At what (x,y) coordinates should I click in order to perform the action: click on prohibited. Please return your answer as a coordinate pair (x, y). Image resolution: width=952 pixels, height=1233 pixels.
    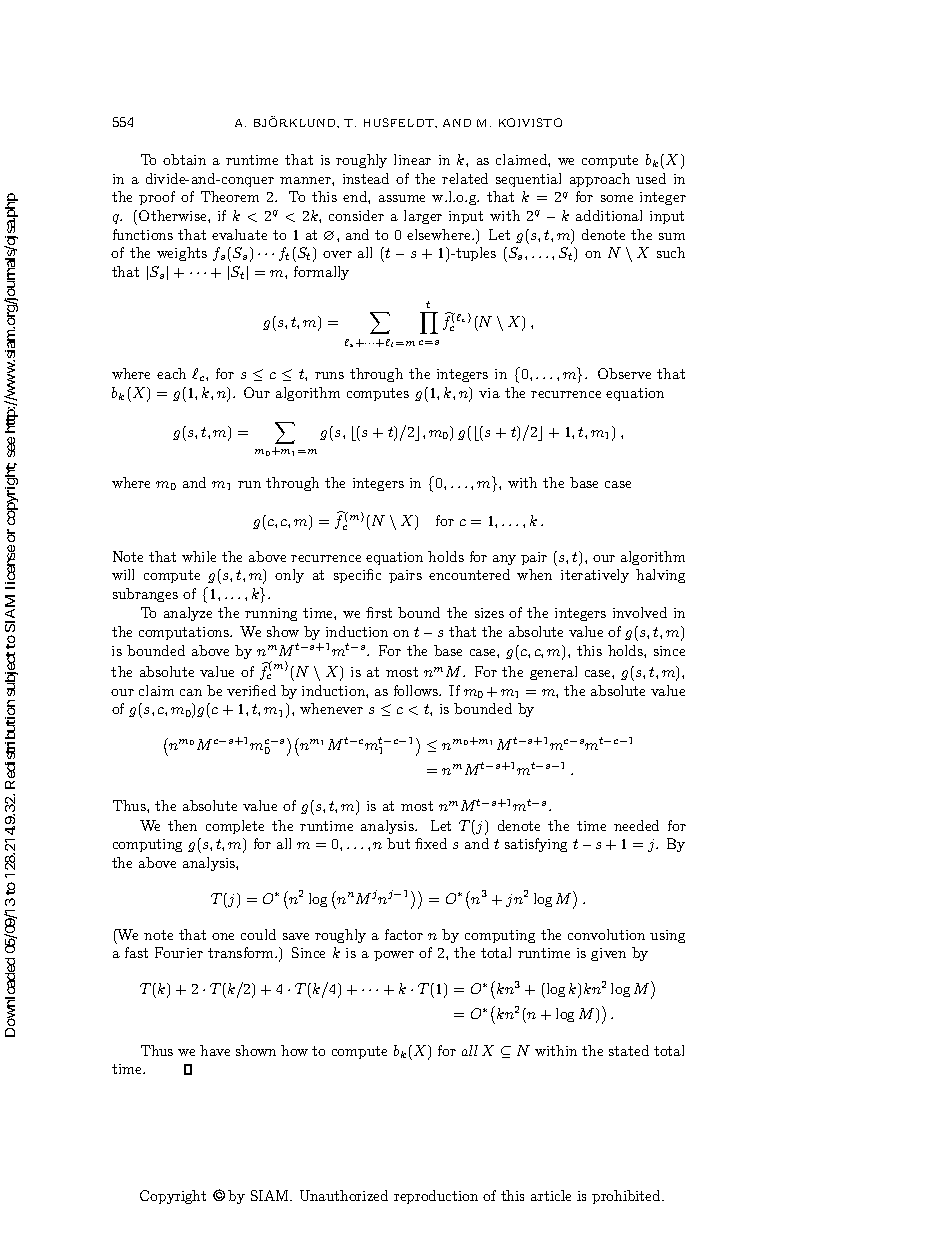
    Looking at the image, I should click on (627, 1197).
